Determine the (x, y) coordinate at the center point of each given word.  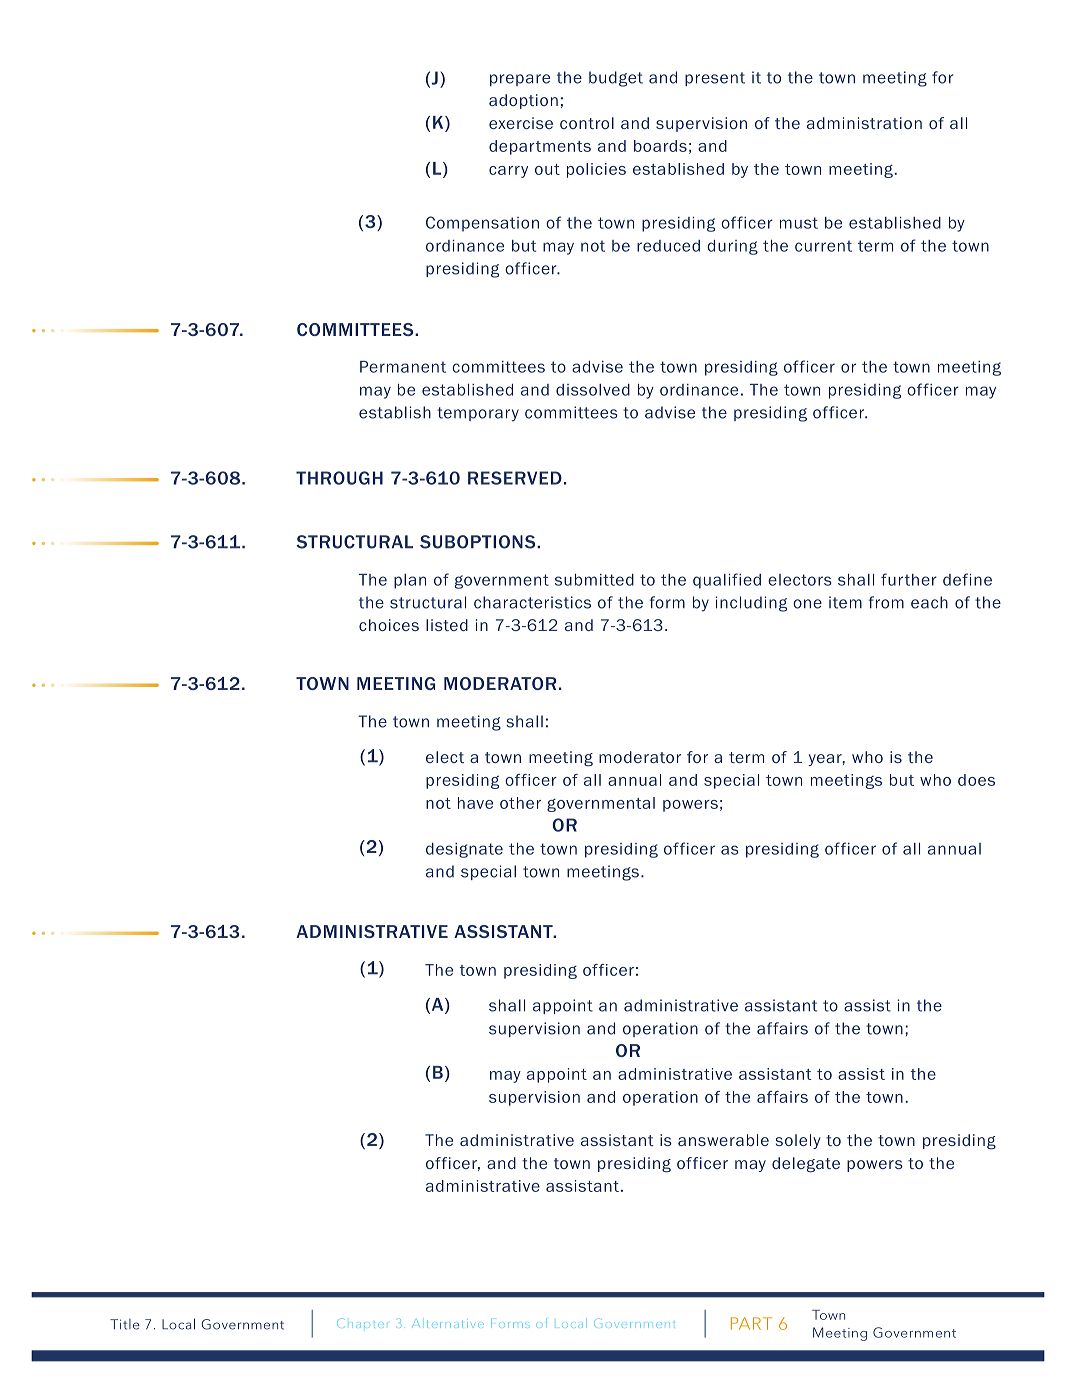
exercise (521, 123)
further (909, 579)
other (520, 803)
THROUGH (339, 478)
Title (125, 1324)
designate (464, 850)
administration (864, 123)
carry (508, 172)
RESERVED (515, 478)
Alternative (448, 1323)
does (976, 780)
